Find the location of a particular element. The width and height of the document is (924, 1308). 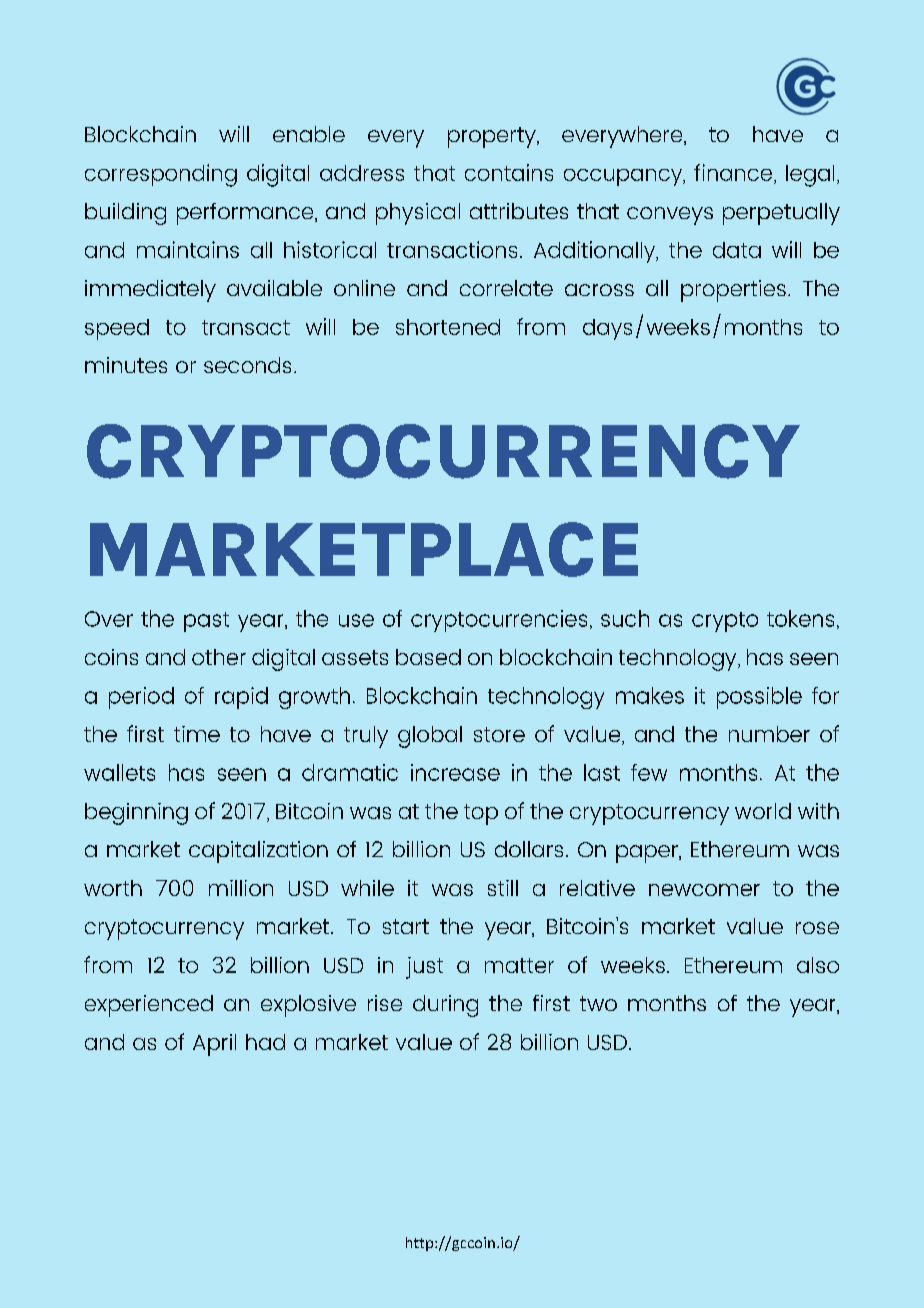

also is located at coordinates (818, 965).
